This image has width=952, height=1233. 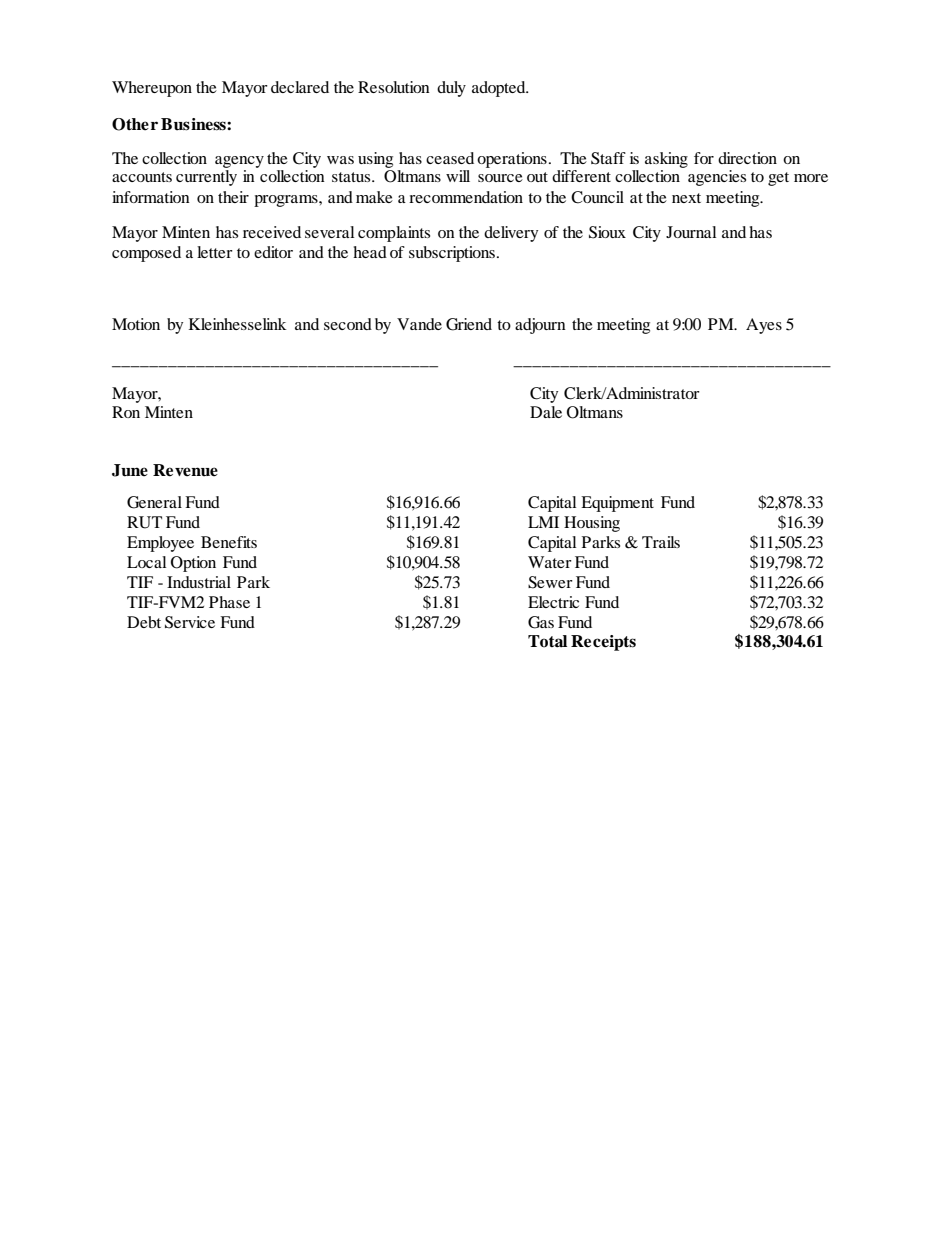 I want to click on letter, so click(x=215, y=252).
